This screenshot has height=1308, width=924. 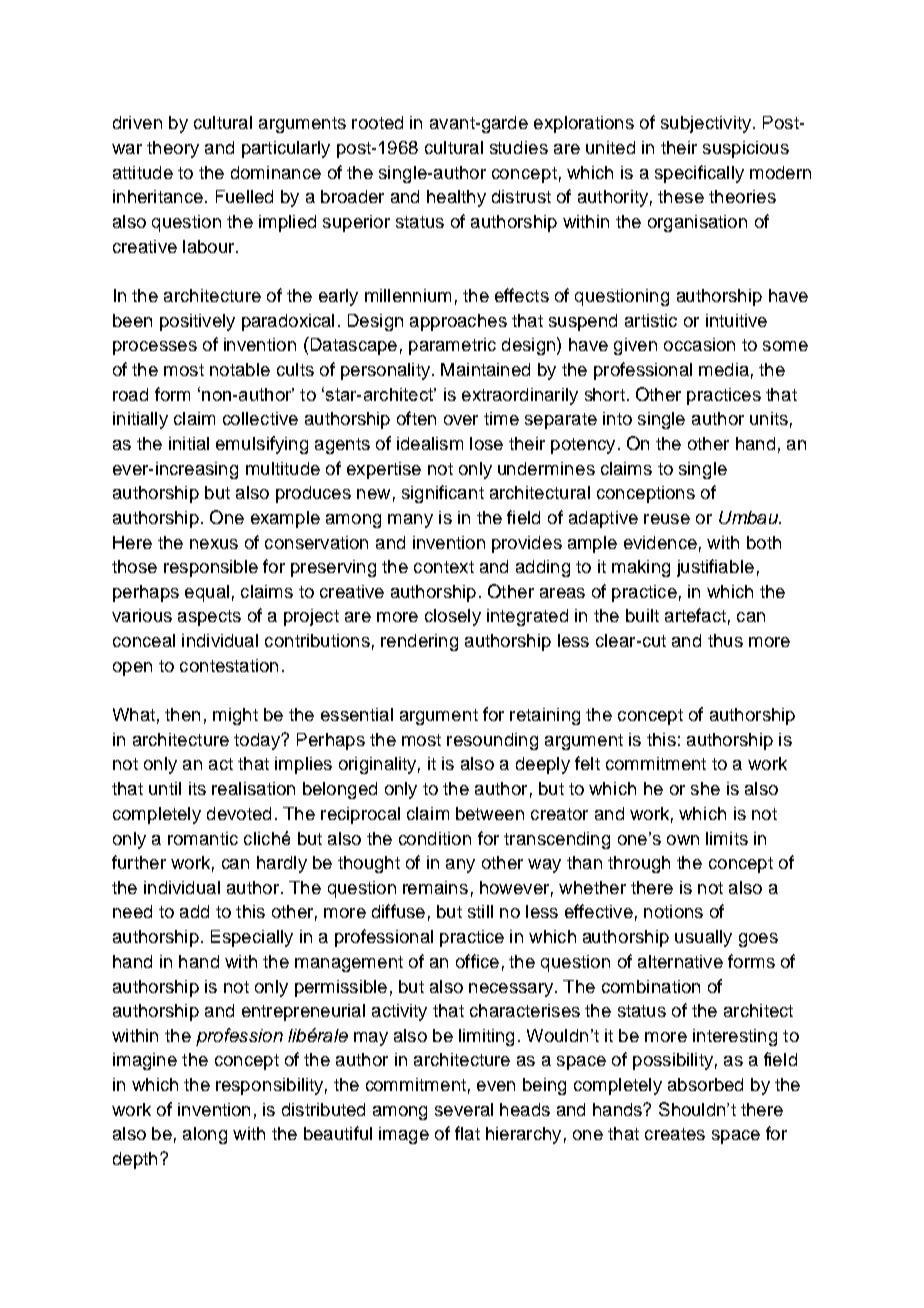 What do you see at coordinates (705, 788) in the screenshot?
I see `she` at bounding box center [705, 788].
